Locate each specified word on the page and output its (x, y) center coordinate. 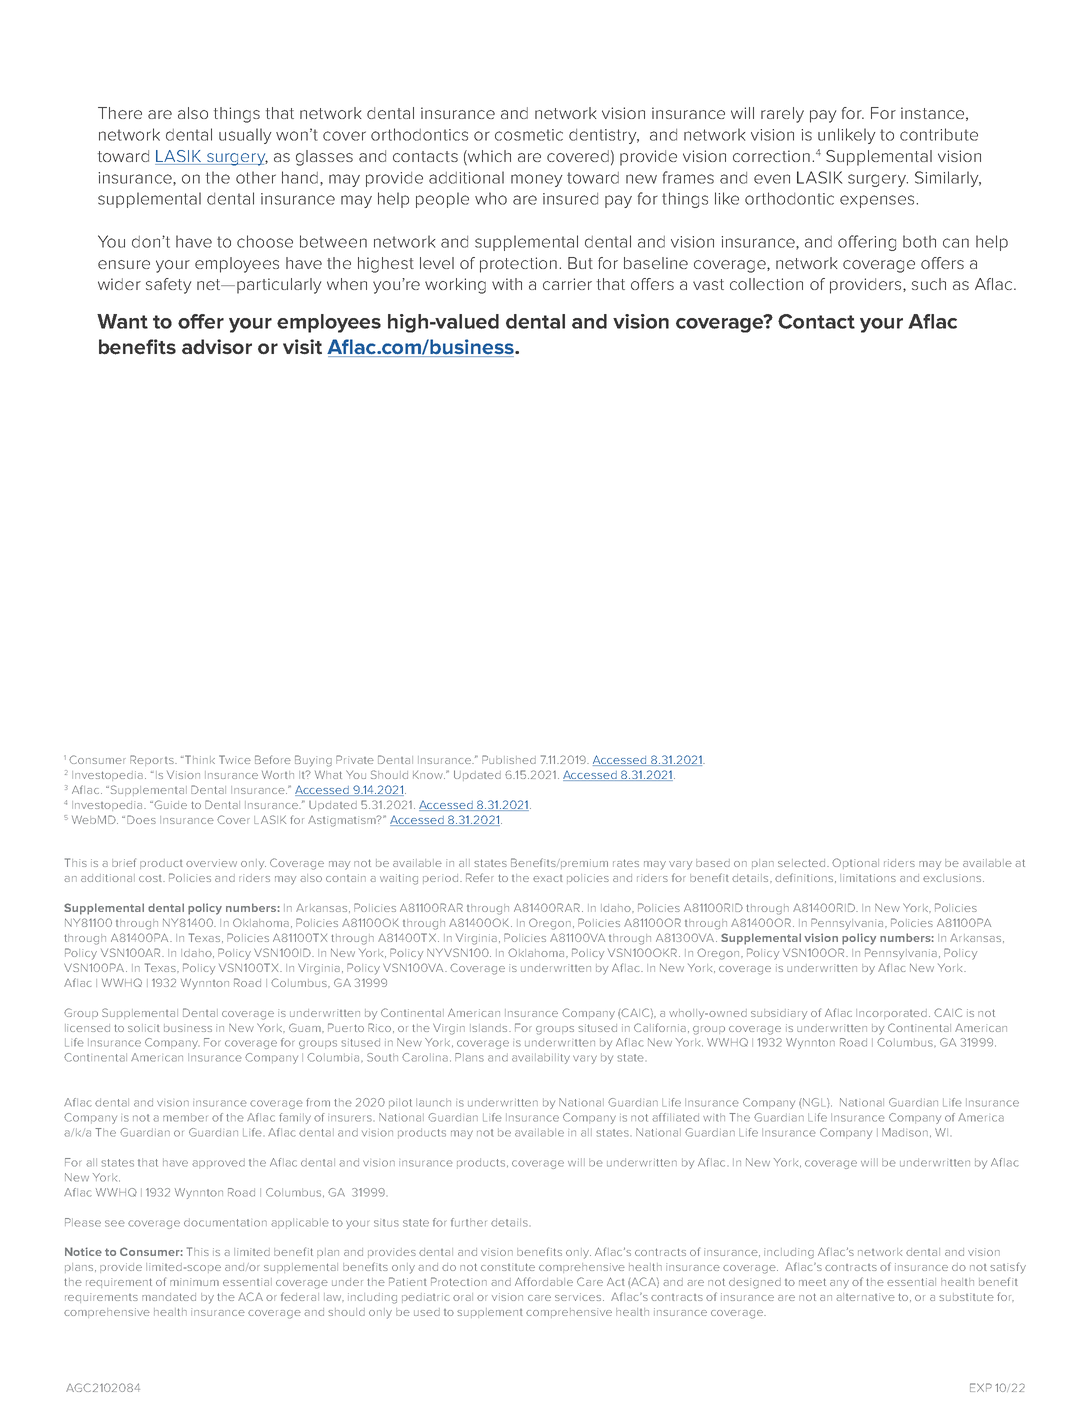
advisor (217, 347)
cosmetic (529, 135)
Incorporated (891, 1014)
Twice (235, 759)
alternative (865, 1297)
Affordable (544, 1281)
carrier (567, 284)
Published (509, 759)
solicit (144, 1028)
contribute (939, 134)
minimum (194, 1282)
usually (245, 136)
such (929, 284)
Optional (855, 863)
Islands (490, 1028)
